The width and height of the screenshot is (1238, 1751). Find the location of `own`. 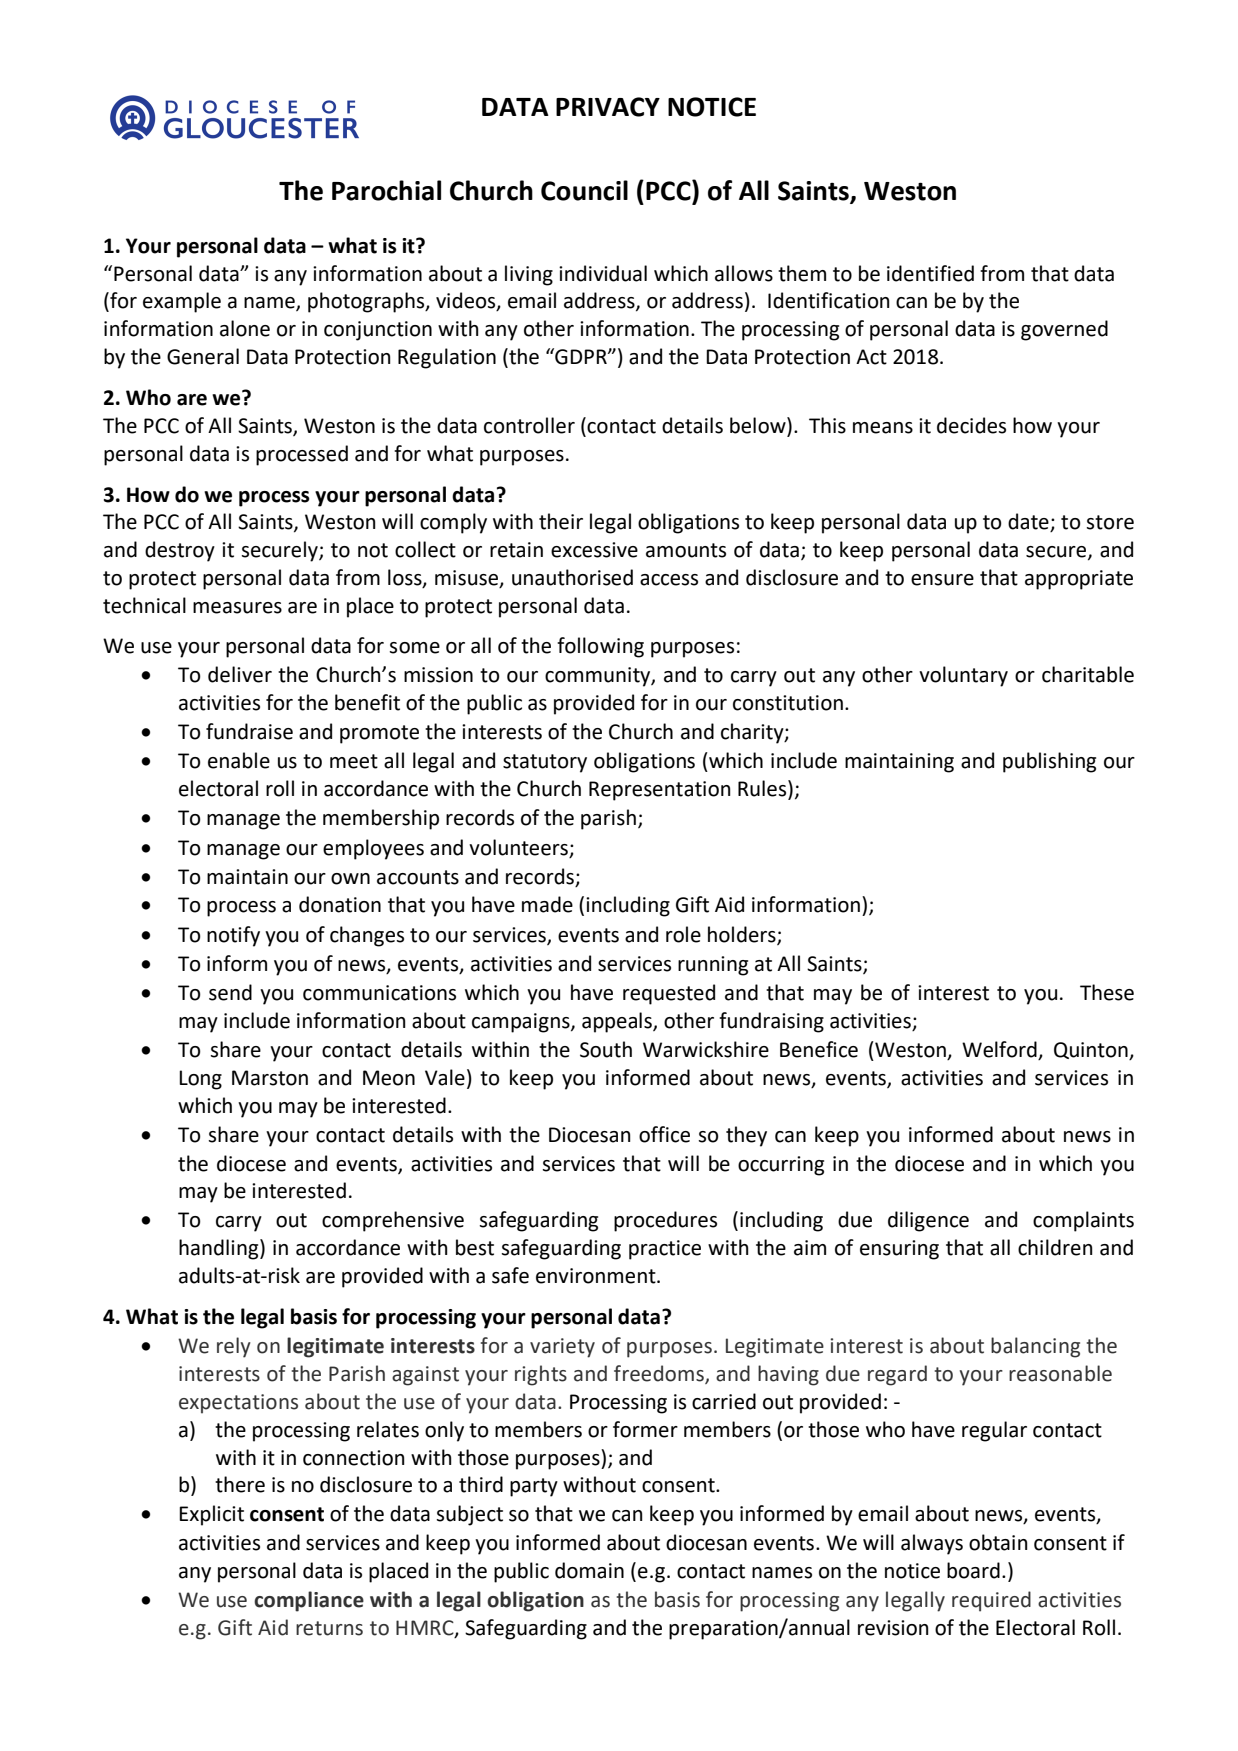

own is located at coordinates (350, 879).
